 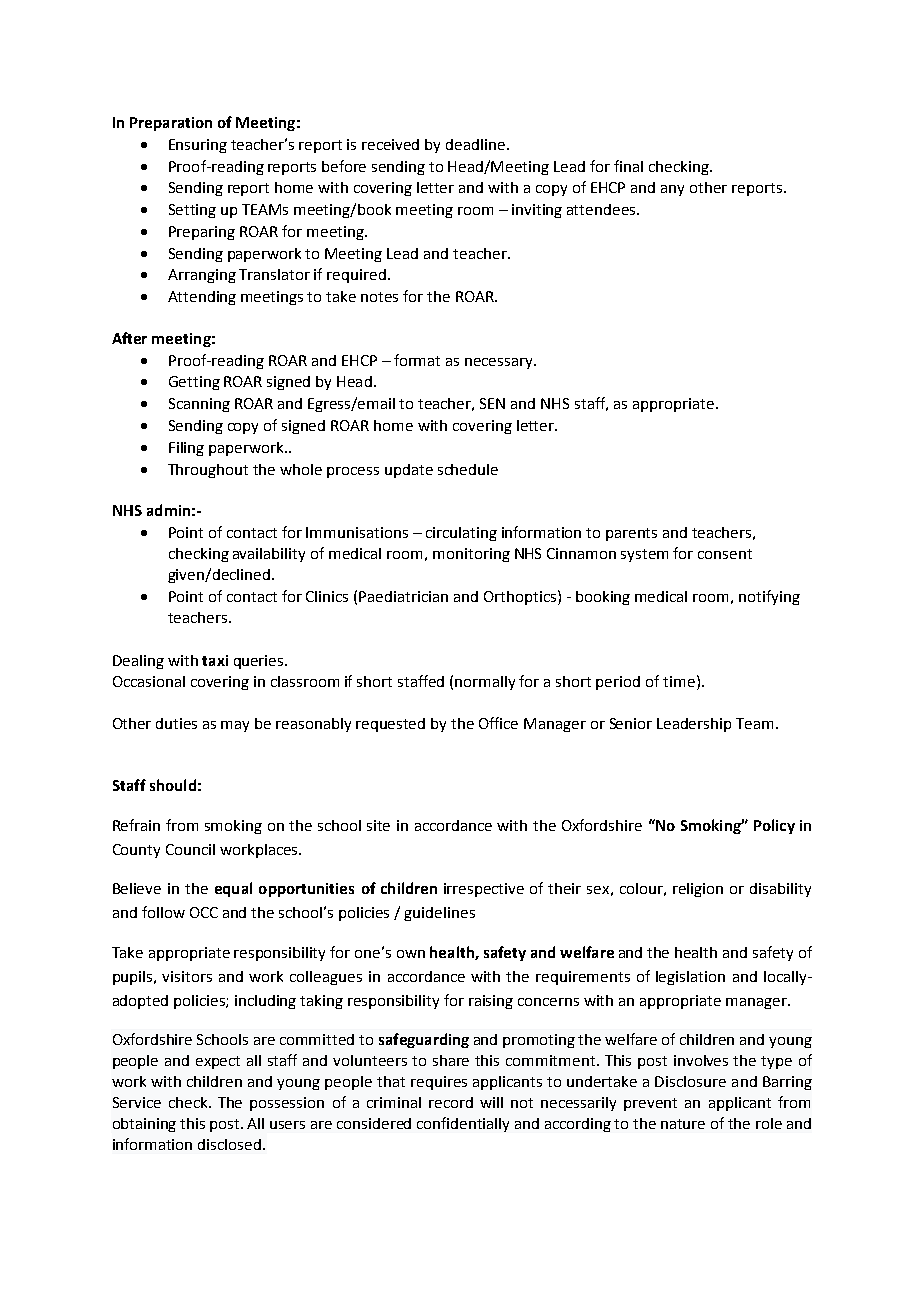 What do you see at coordinates (485, 683) in the screenshot?
I see `normally` at bounding box center [485, 683].
